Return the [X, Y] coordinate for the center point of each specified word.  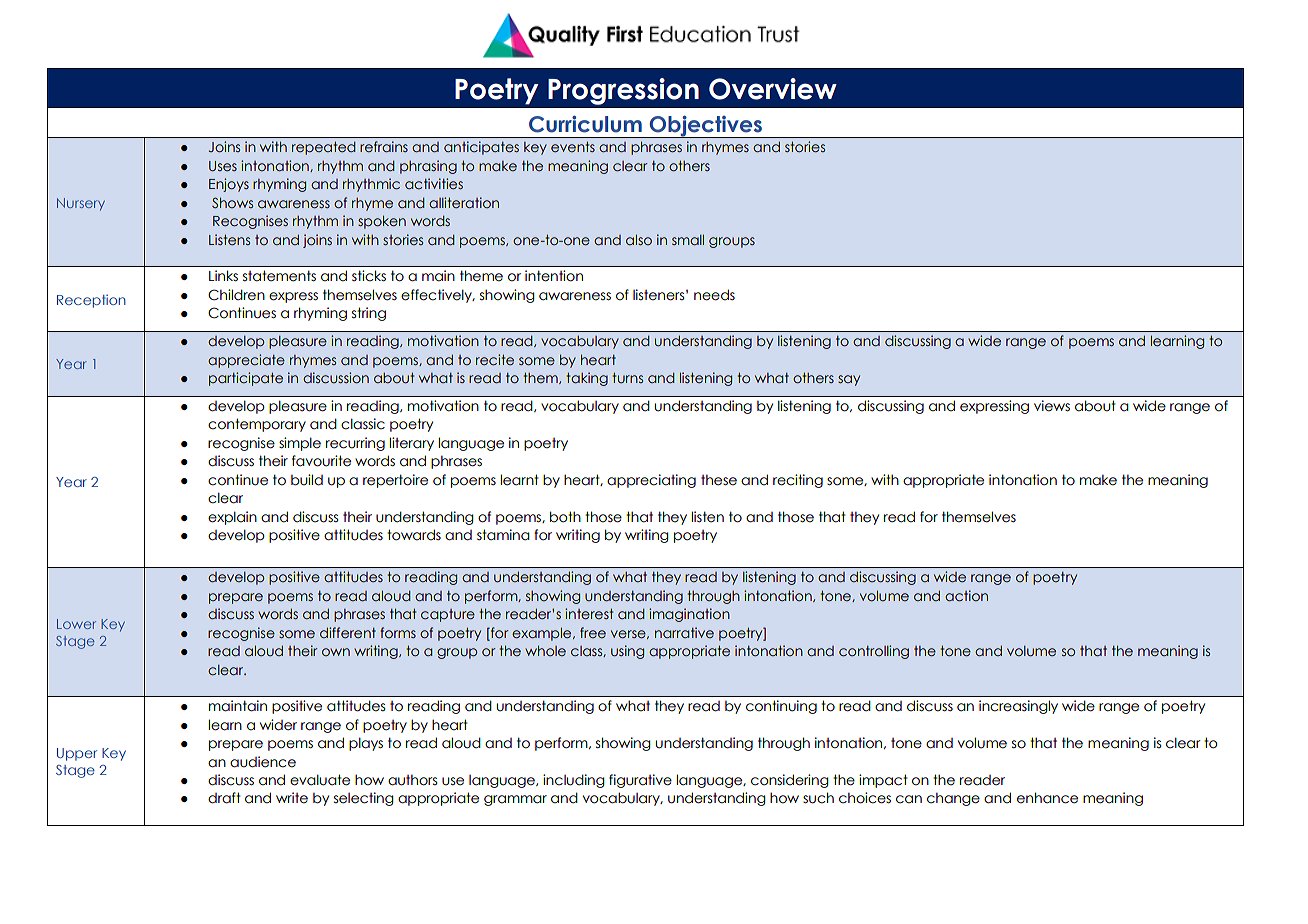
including [574, 781]
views [1052, 406]
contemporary [257, 425]
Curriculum [585, 124]
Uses [223, 166]
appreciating [651, 481]
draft [224, 798]
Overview [773, 89]
